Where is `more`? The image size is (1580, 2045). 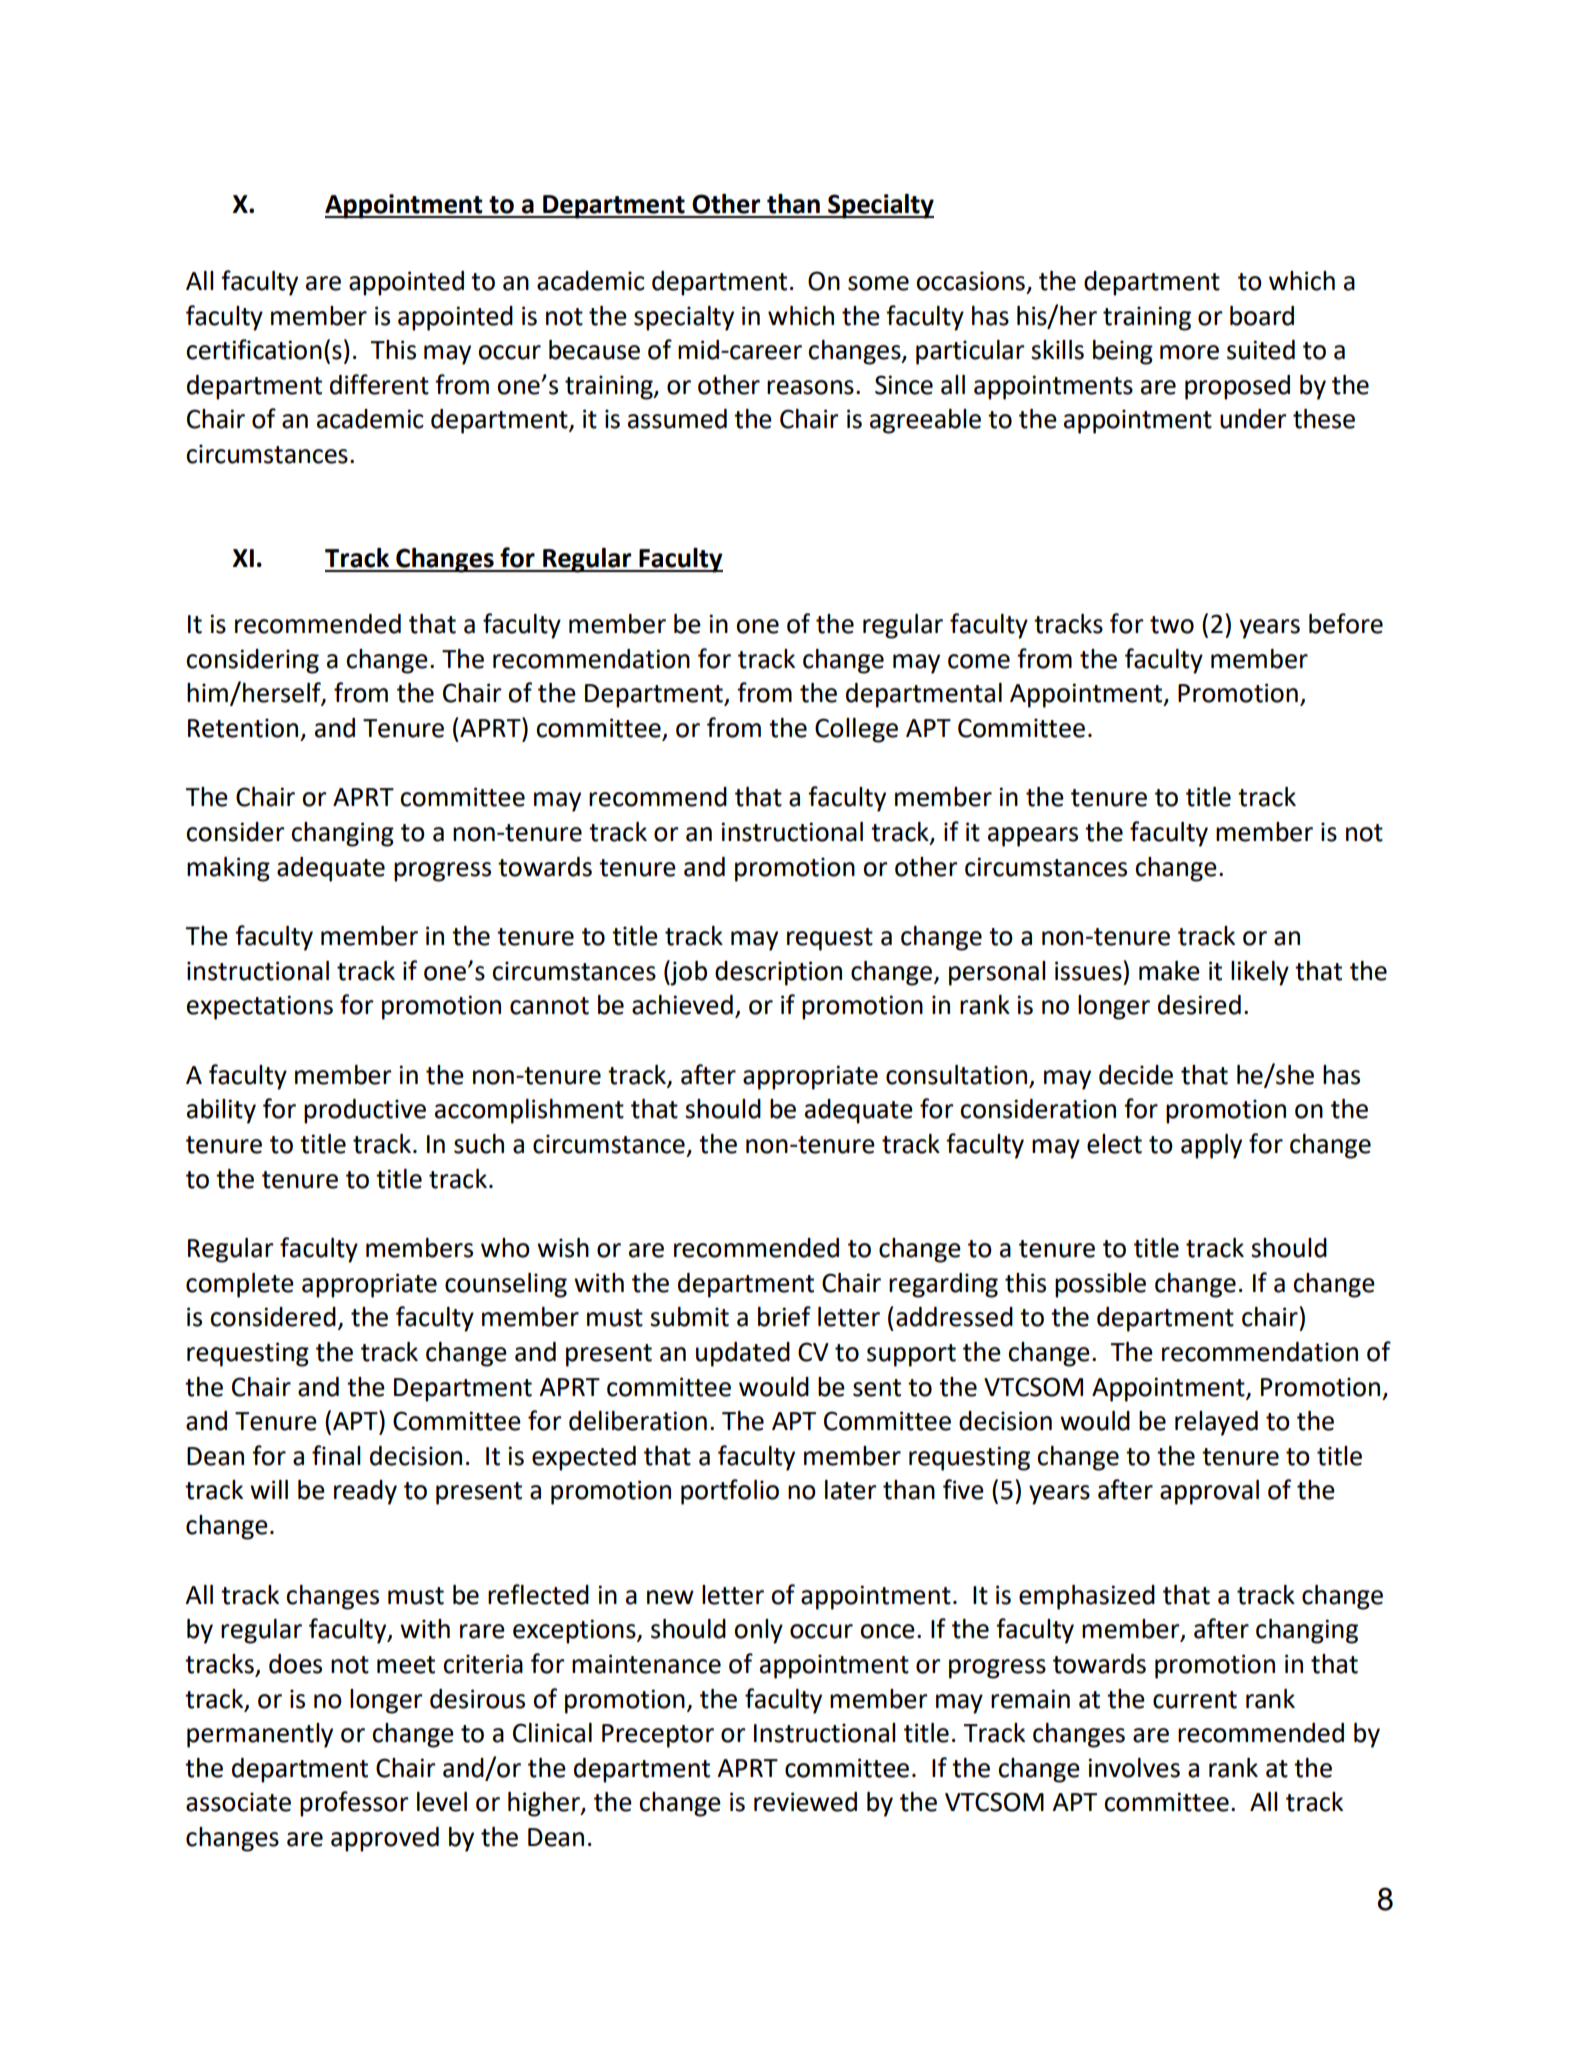
more is located at coordinates (1189, 352).
